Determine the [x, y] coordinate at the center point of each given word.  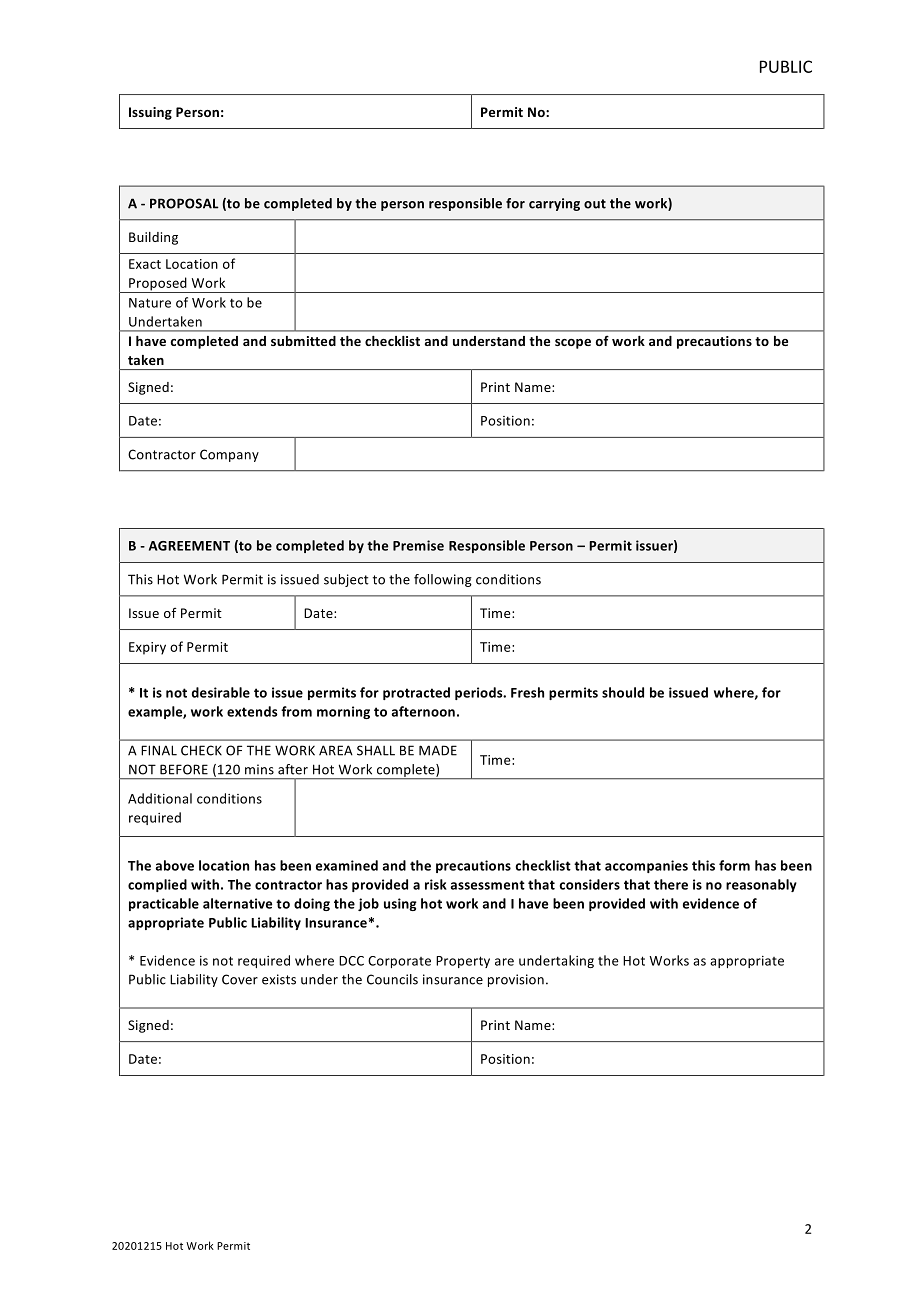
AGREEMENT [189, 546]
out [595, 204]
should [623, 692]
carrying [554, 204]
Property [463, 962]
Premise [418, 545]
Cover [240, 979]
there [671, 884]
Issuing [150, 113]
